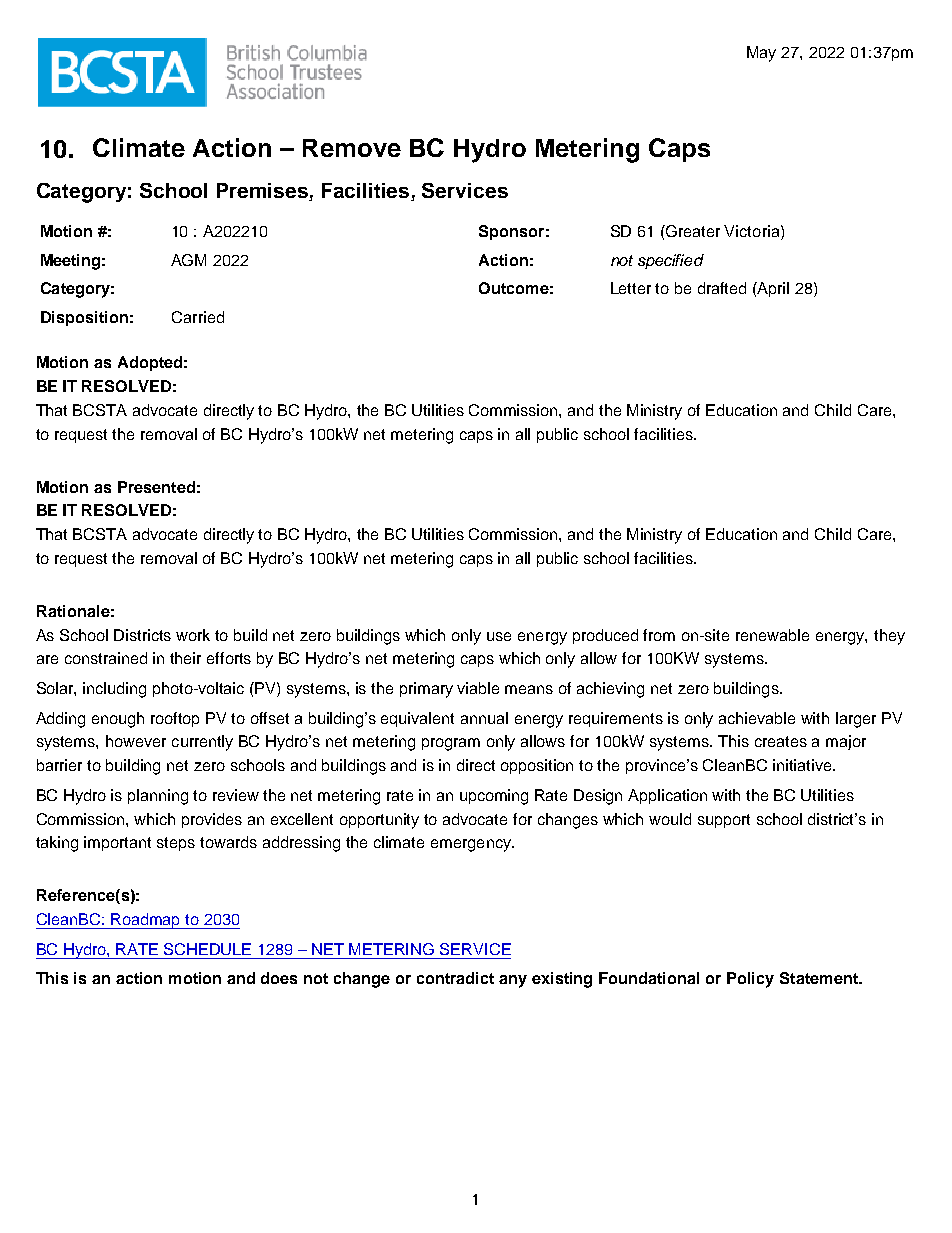  I want to click on April, so click(772, 289).
